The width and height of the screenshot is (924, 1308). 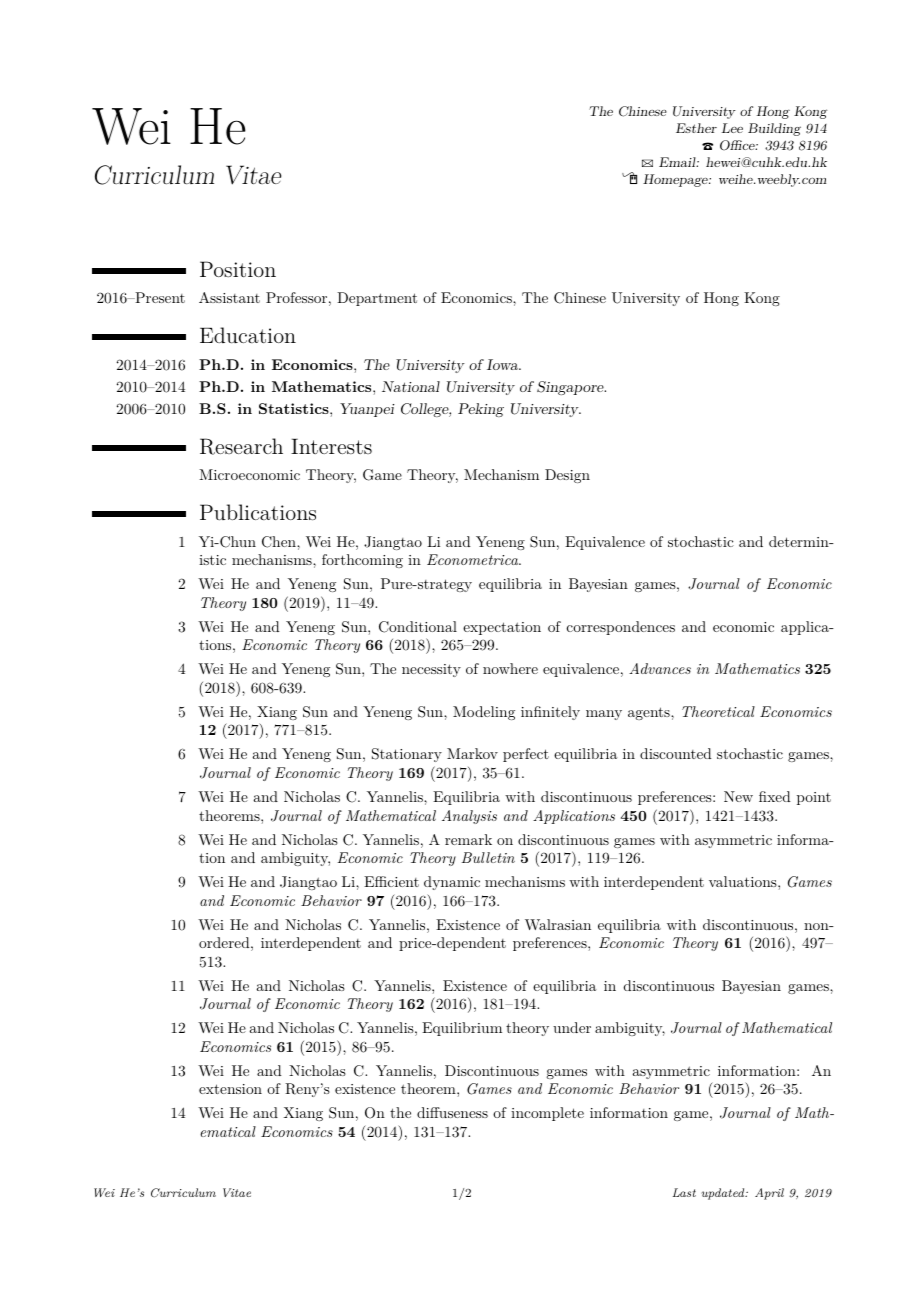 I want to click on extension, so click(x=230, y=1089).
